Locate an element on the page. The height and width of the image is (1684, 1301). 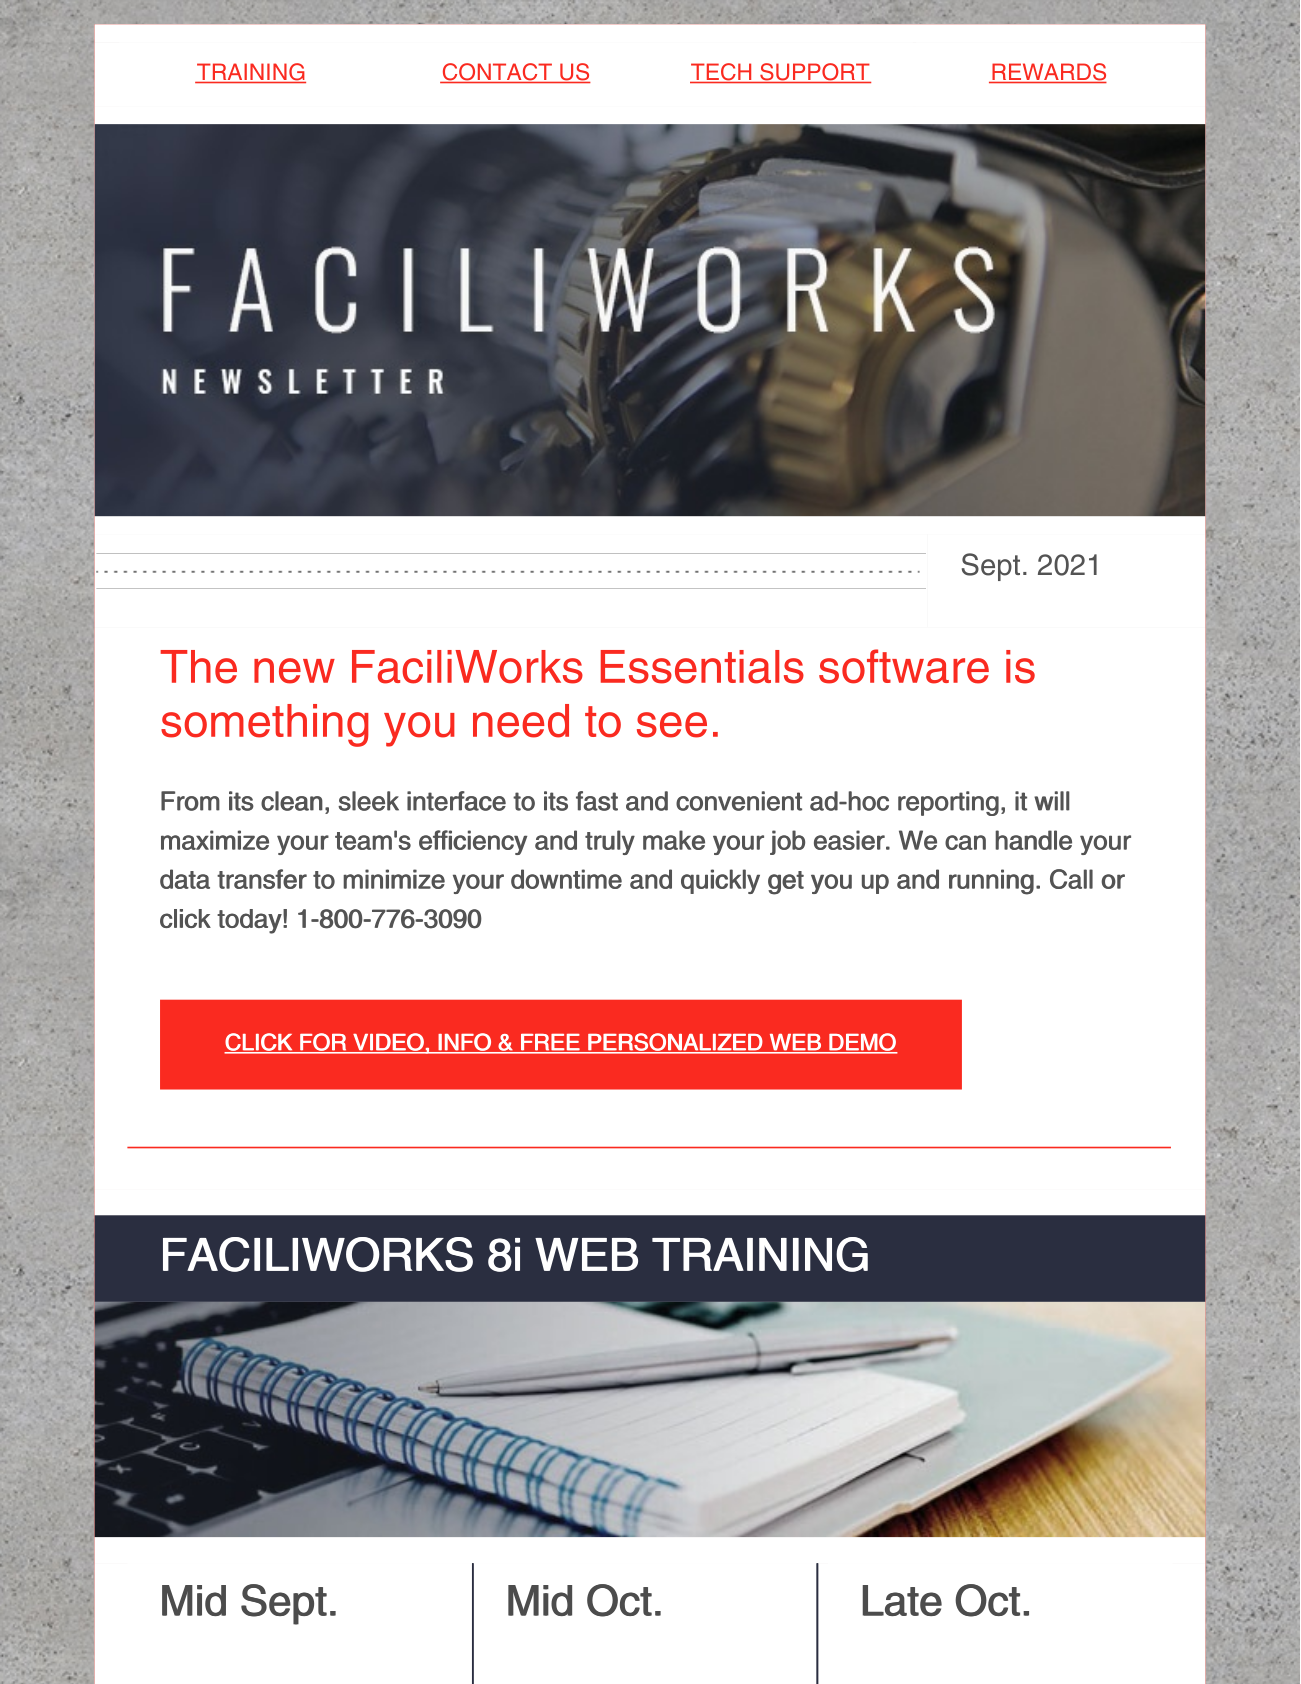
Late is located at coordinates (902, 1600).
